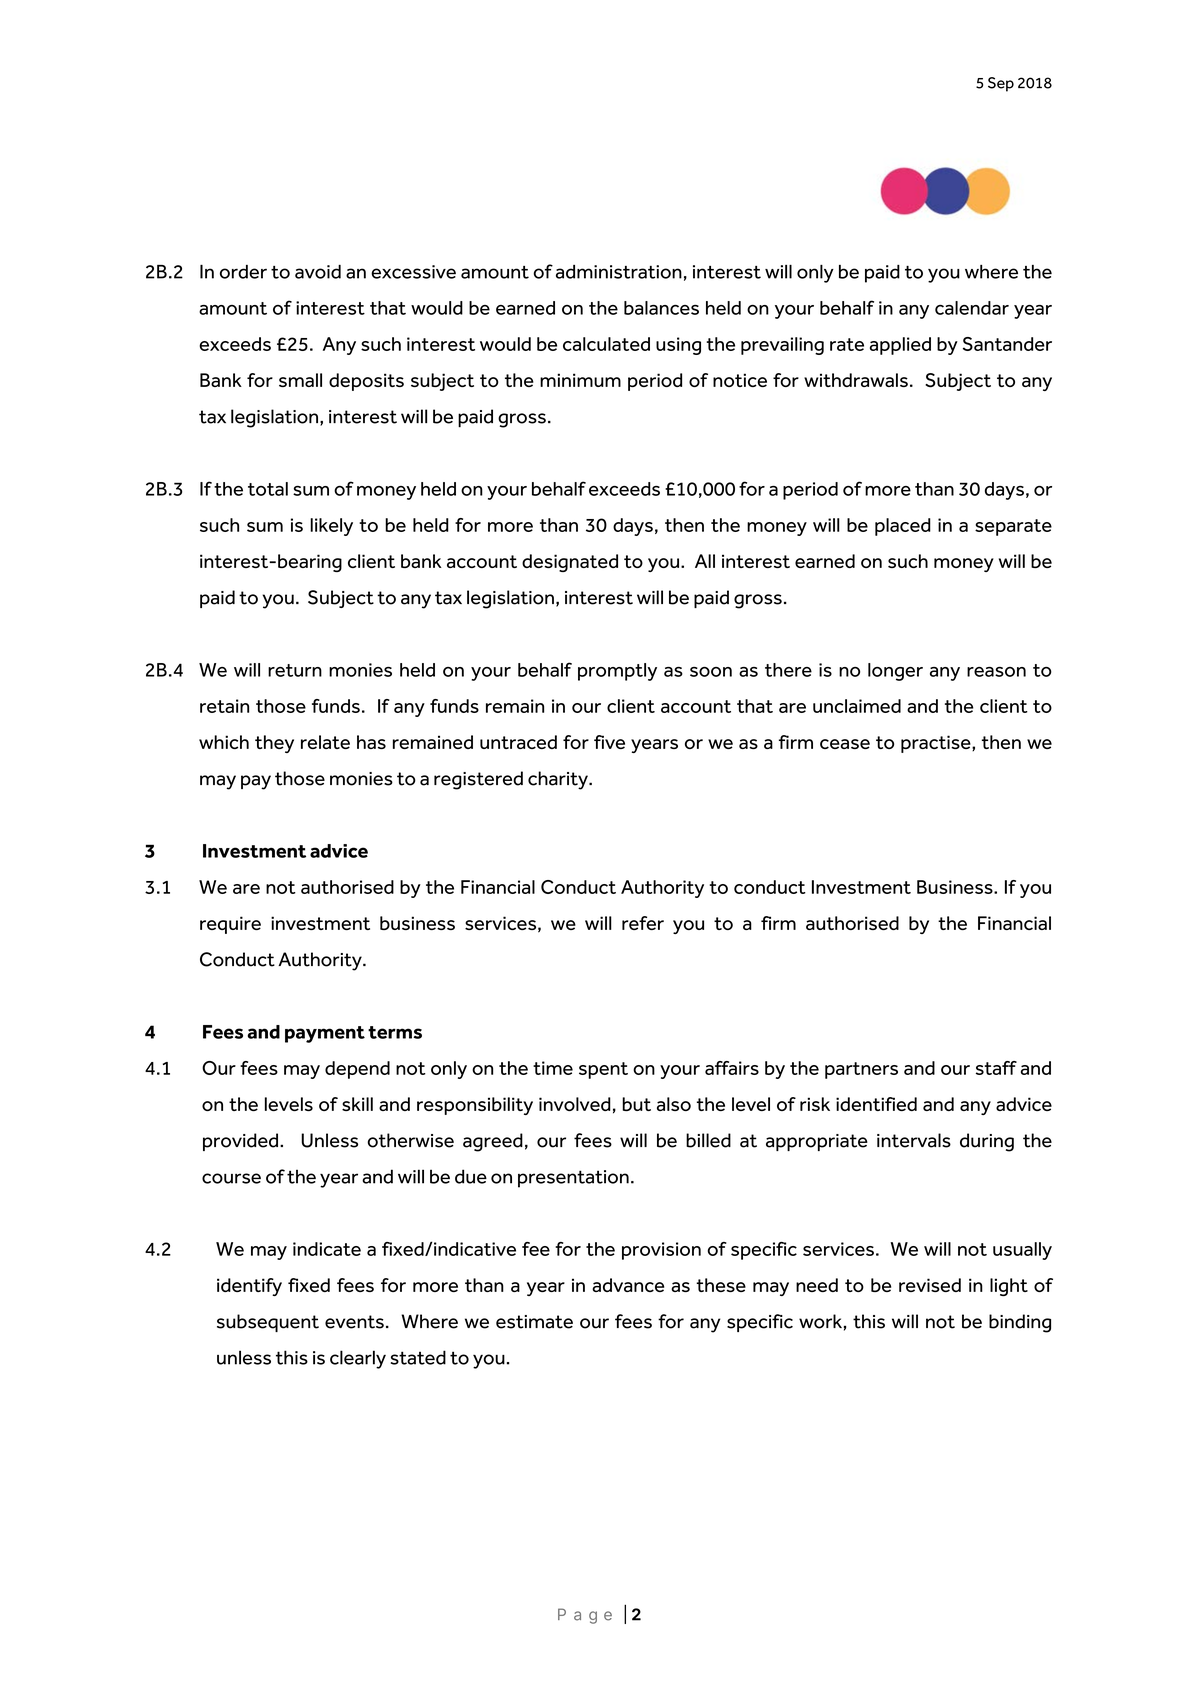  I want to click on avoid, so click(318, 272).
